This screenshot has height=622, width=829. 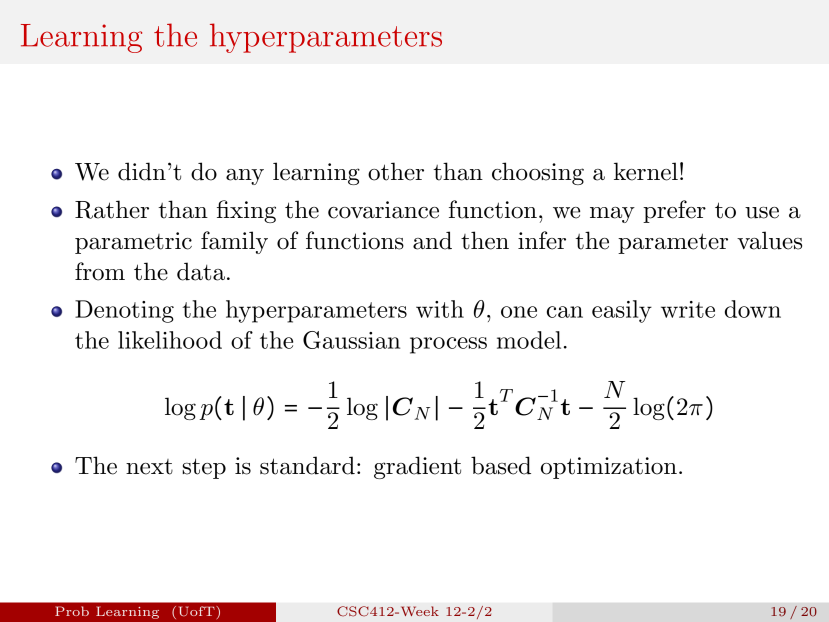 I want to click on kernel, so click(x=646, y=171).
